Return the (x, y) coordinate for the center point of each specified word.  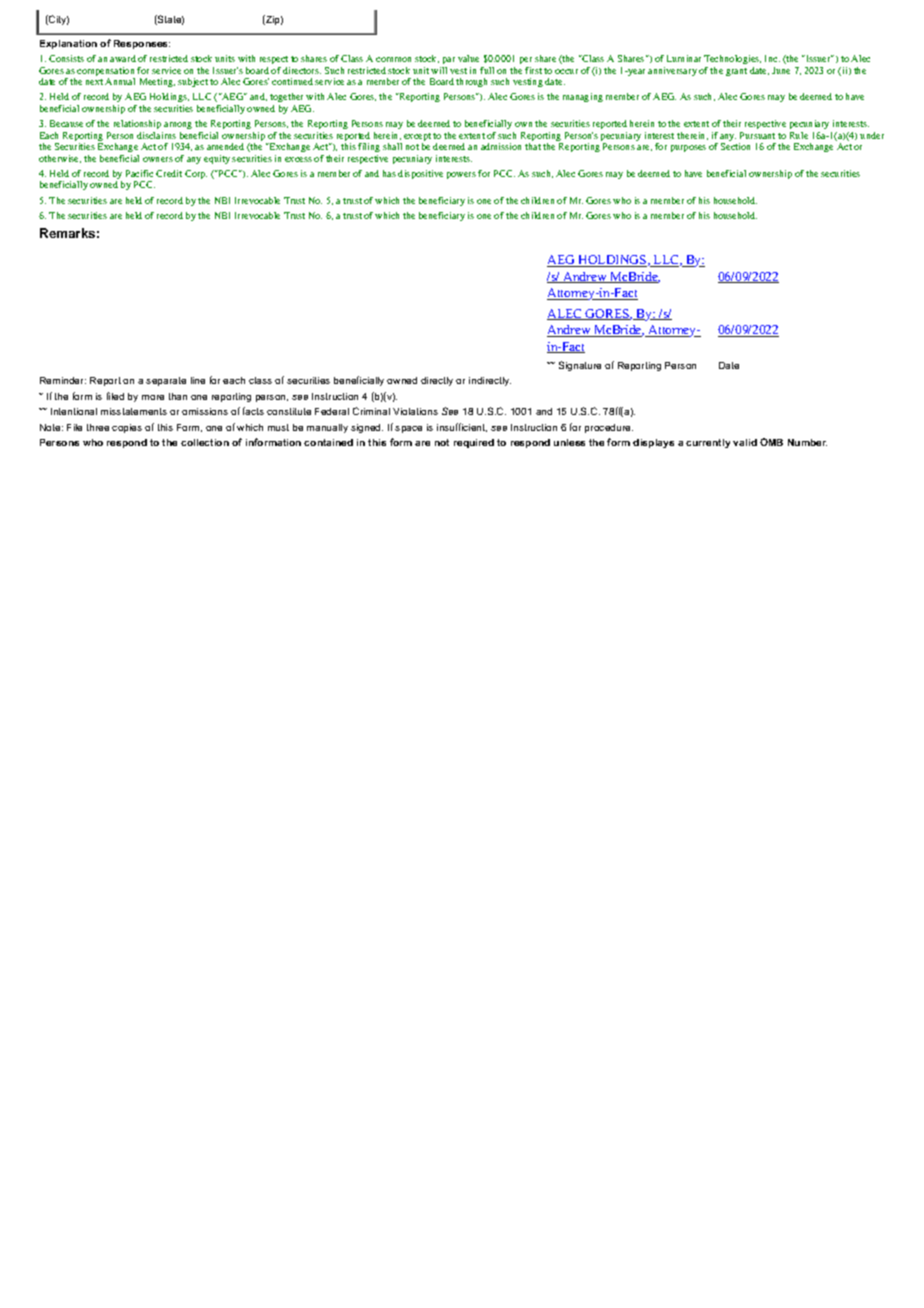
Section (735, 146)
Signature (580, 366)
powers (461, 175)
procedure (609, 428)
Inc (772, 58)
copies (127, 428)
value (468, 58)
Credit (169, 173)
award (123, 58)
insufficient (462, 427)
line (198, 380)
